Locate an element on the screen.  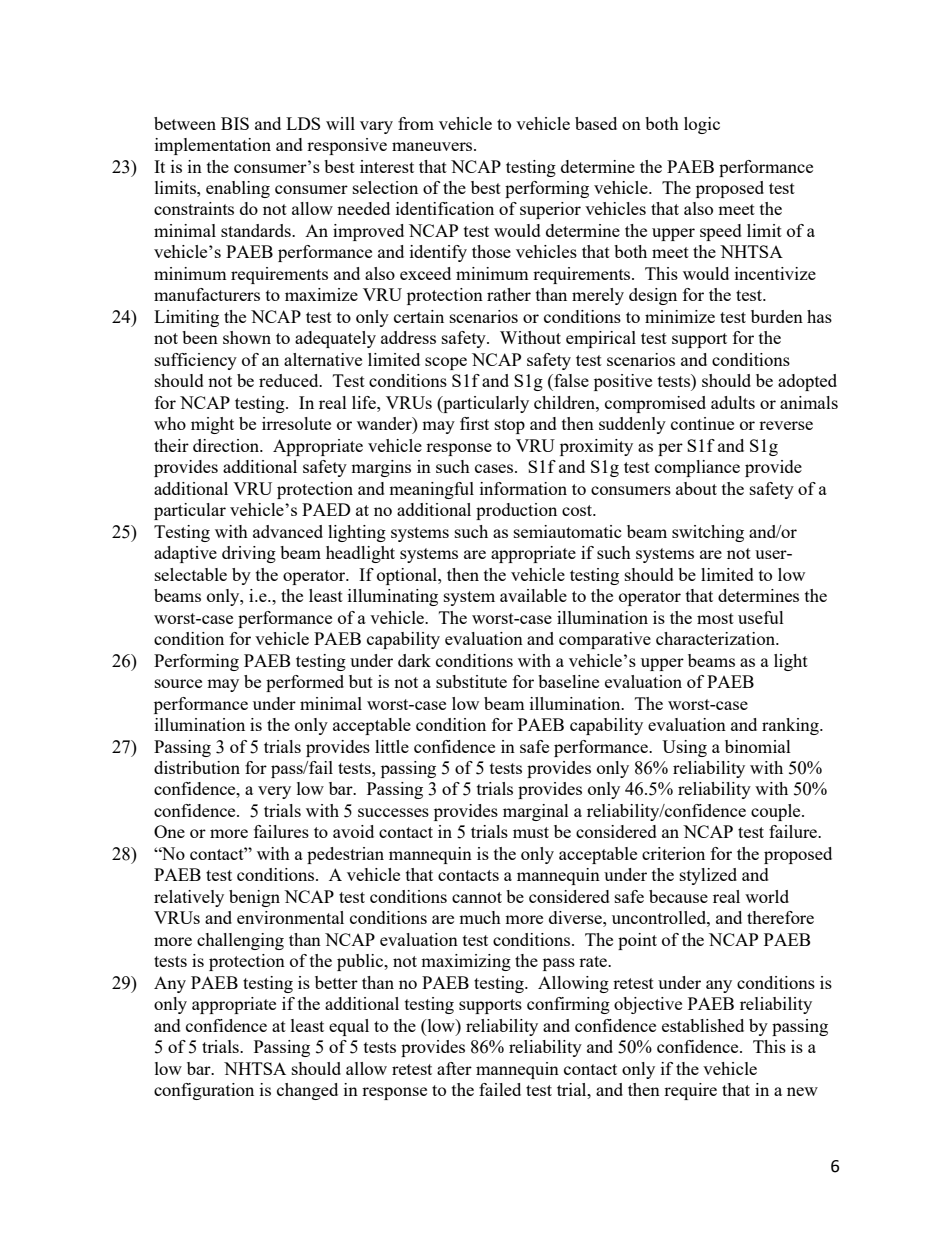
useful is located at coordinates (761, 617).
